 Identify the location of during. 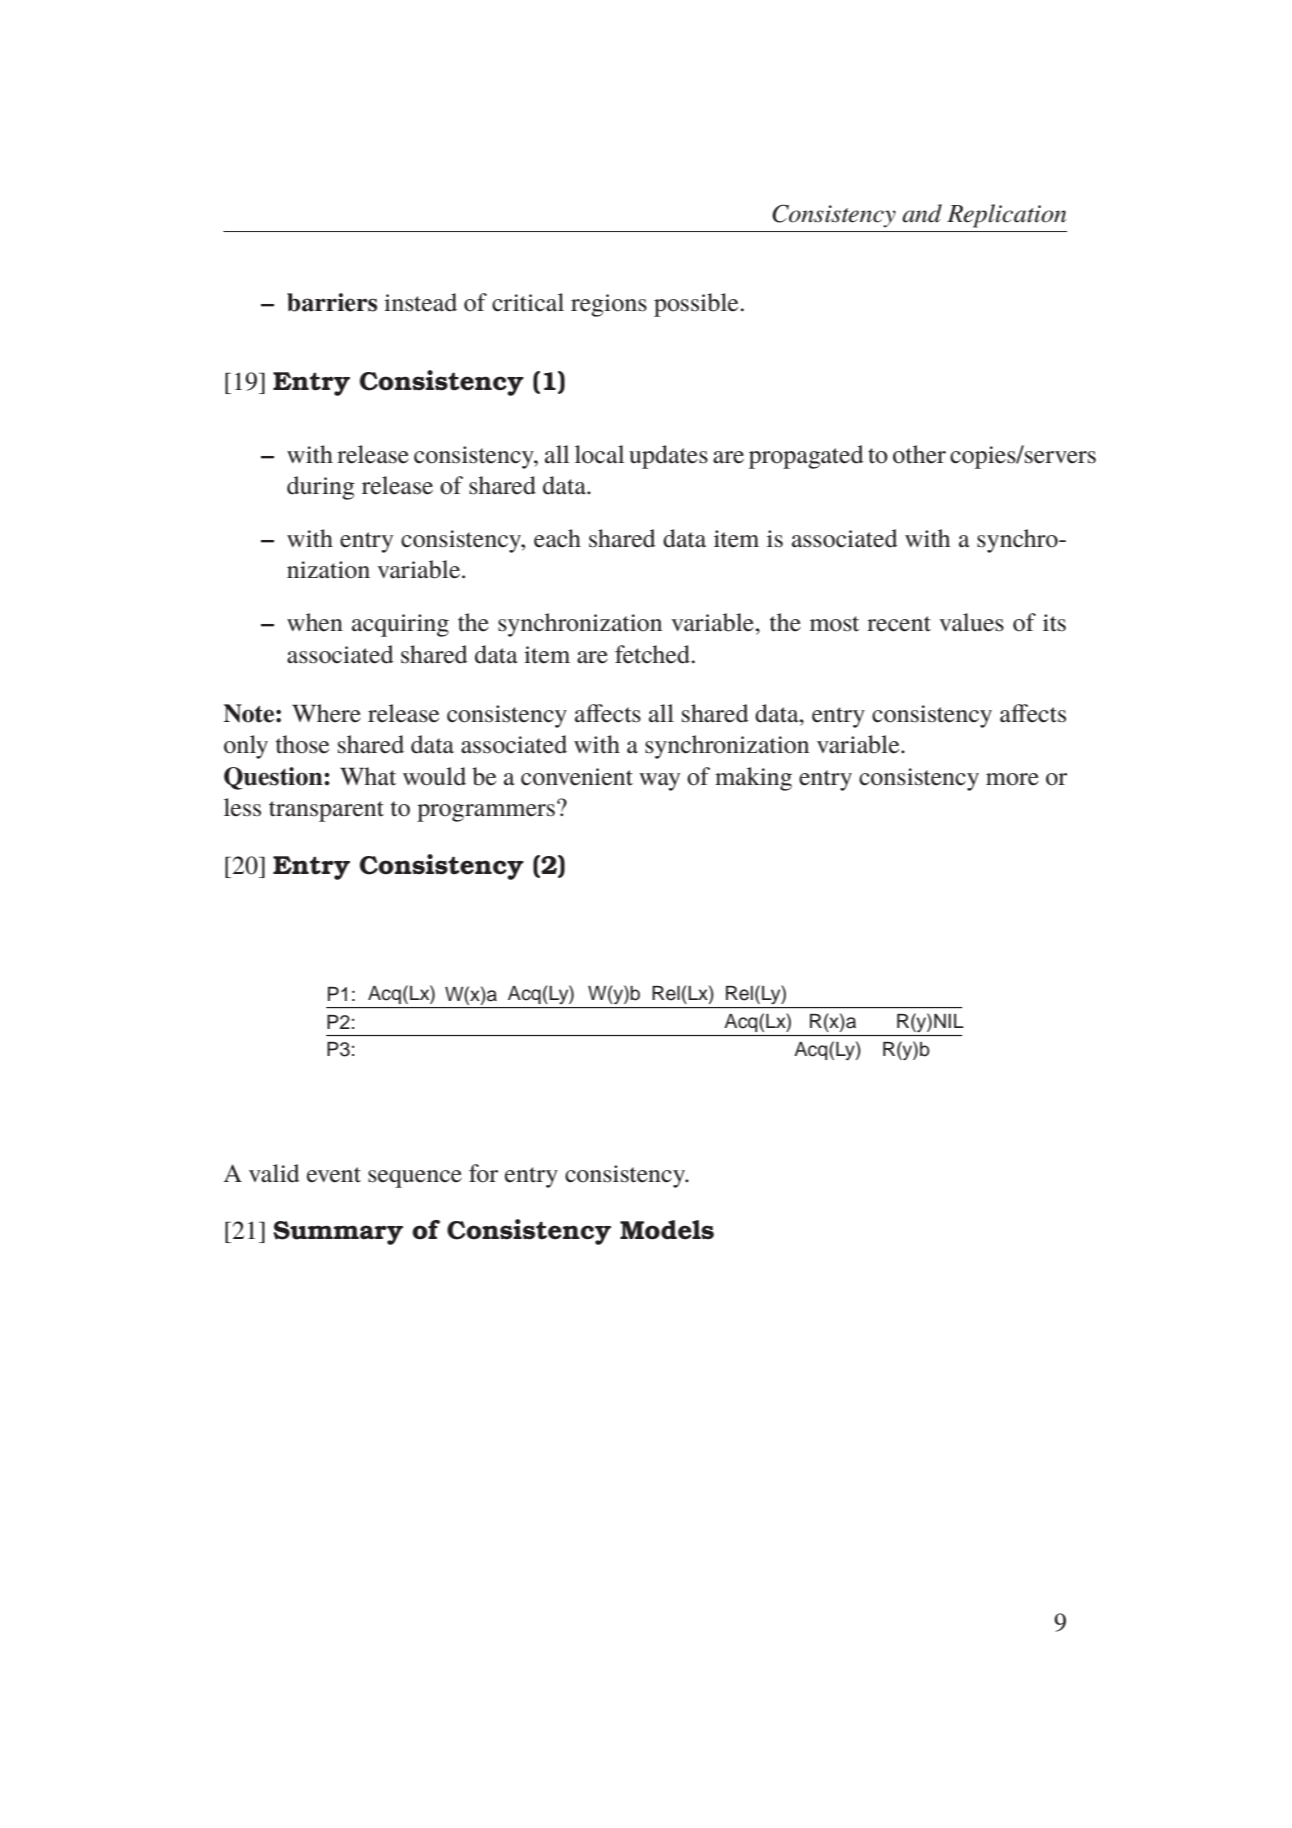
(321, 488).
